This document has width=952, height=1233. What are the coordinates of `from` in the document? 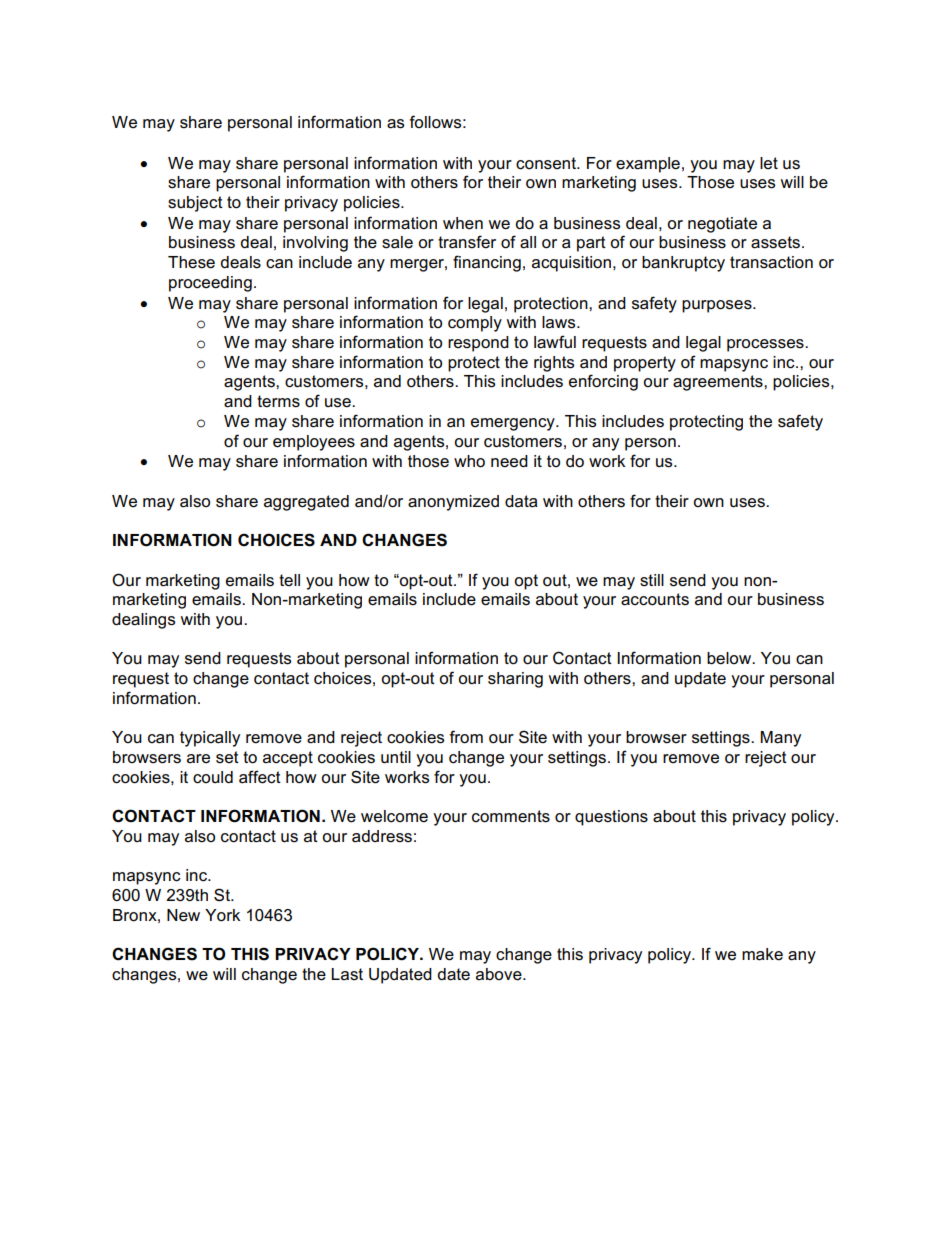 It's located at (466, 737).
